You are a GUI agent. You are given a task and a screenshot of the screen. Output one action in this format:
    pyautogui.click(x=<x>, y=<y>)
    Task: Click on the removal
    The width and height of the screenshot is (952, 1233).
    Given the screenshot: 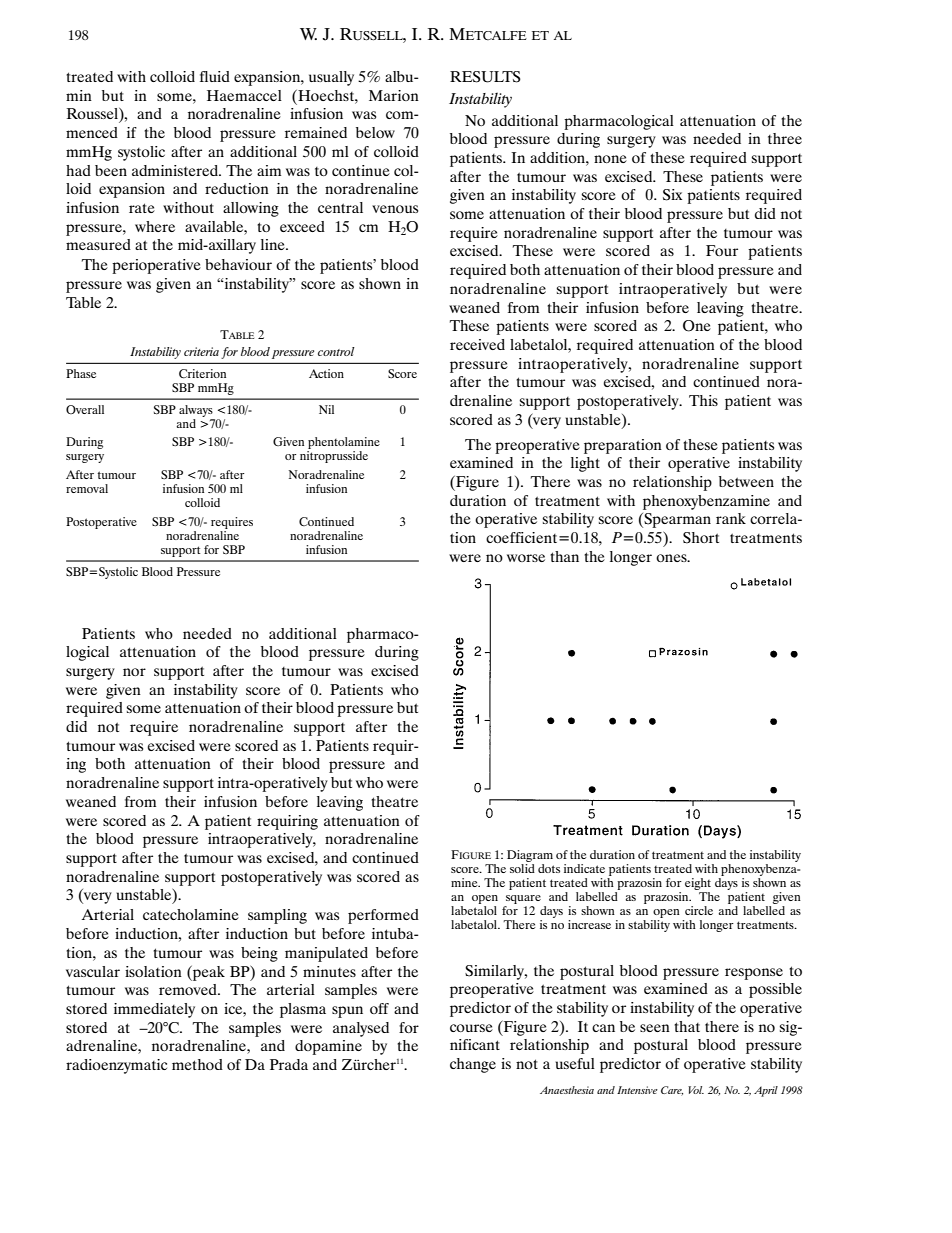 What is the action you would take?
    pyautogui.click(x=87, y=488)
